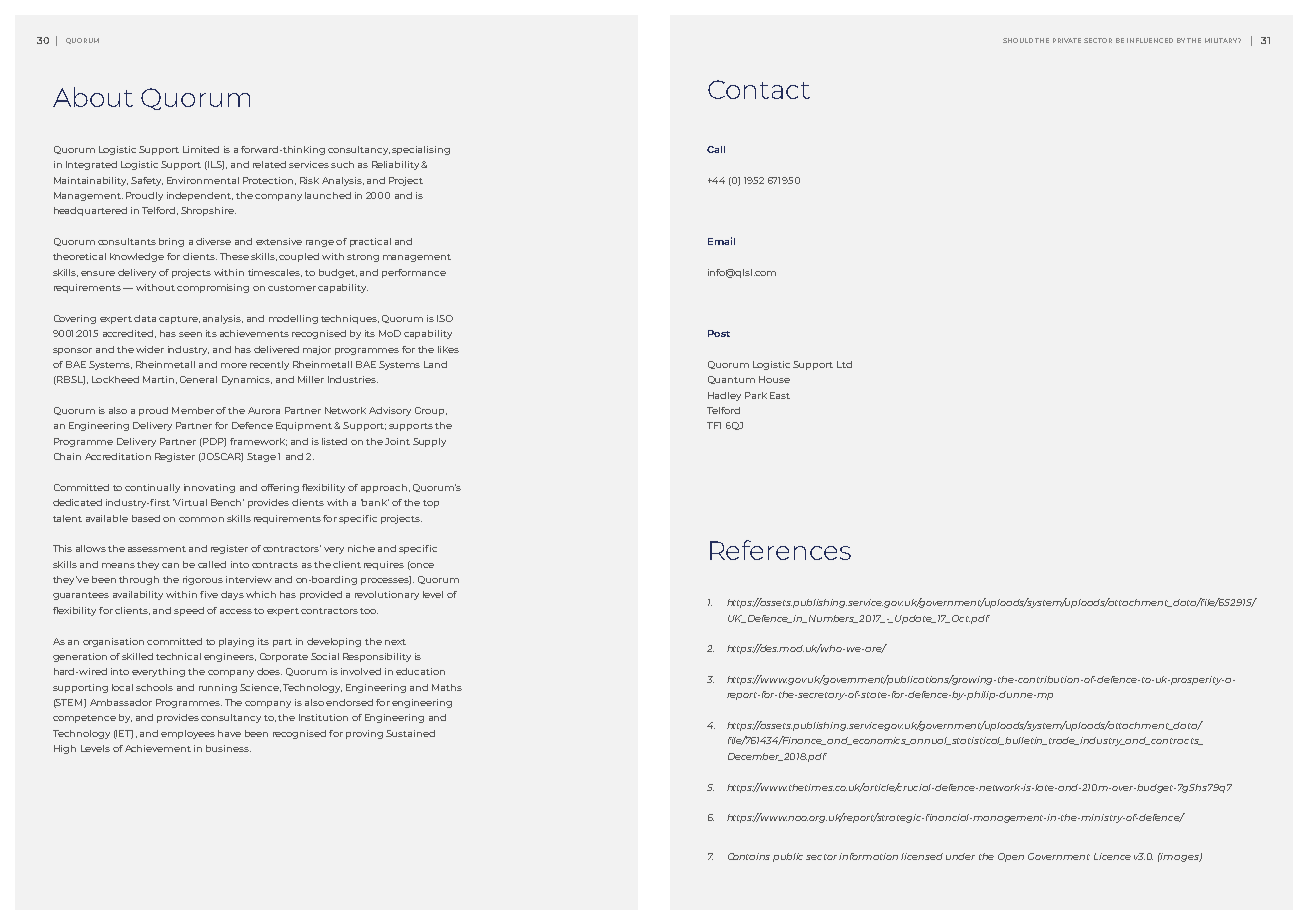 This page has height=924, width=1308. Describe the element at coordinates (1067, 40) in the page. I see `PRIVATE` at that location.
